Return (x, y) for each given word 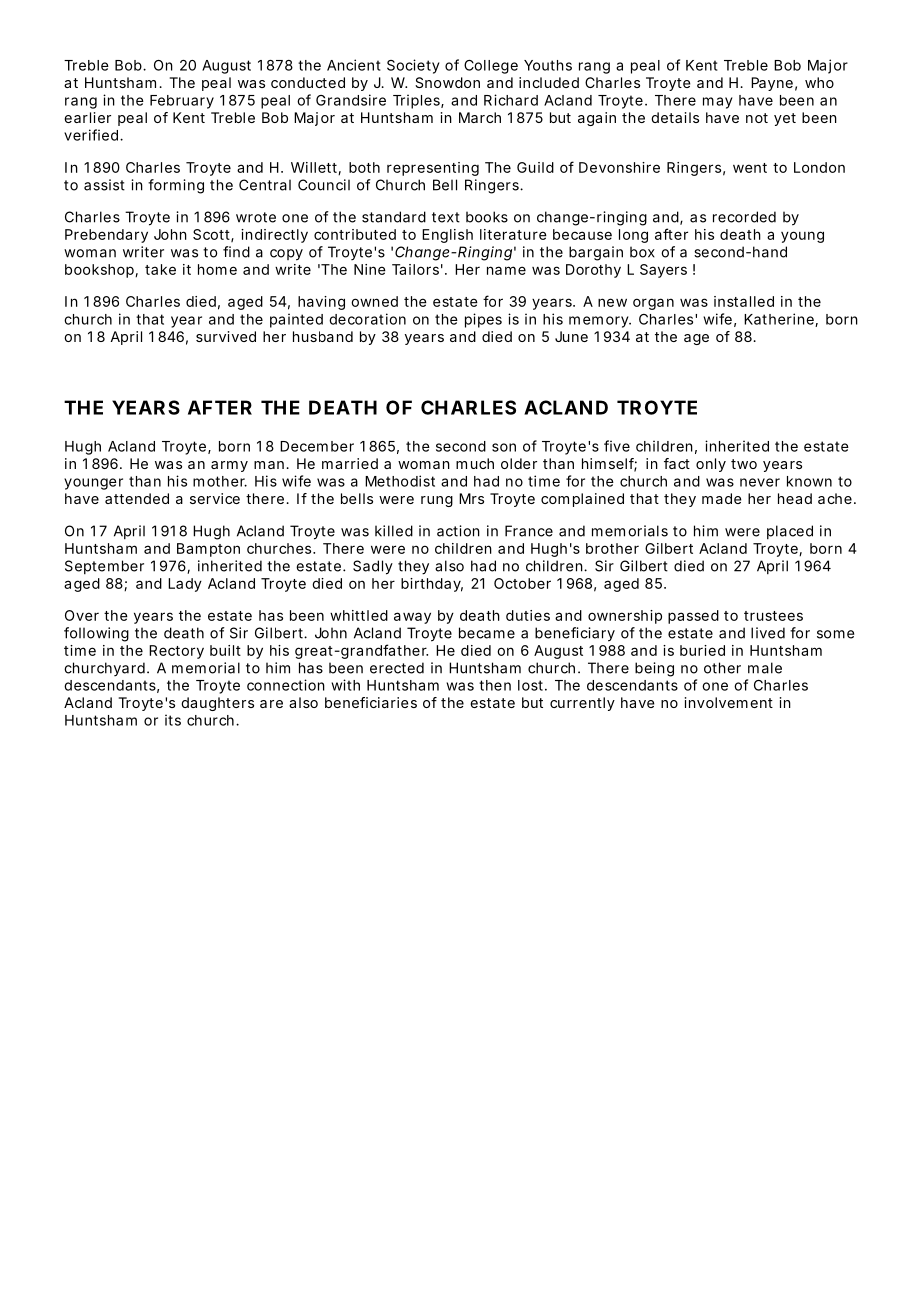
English (447, 236)
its (173, 720)
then (495, 685)
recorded (744, 217)
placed (790, 532)
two (744, 464)
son (504, 447)
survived (226, 336)
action (458, 531)
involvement (729, 702)
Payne (772, 84)
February (182, 102)
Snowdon (447, 82)
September (104, 567)
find (236, 252)
